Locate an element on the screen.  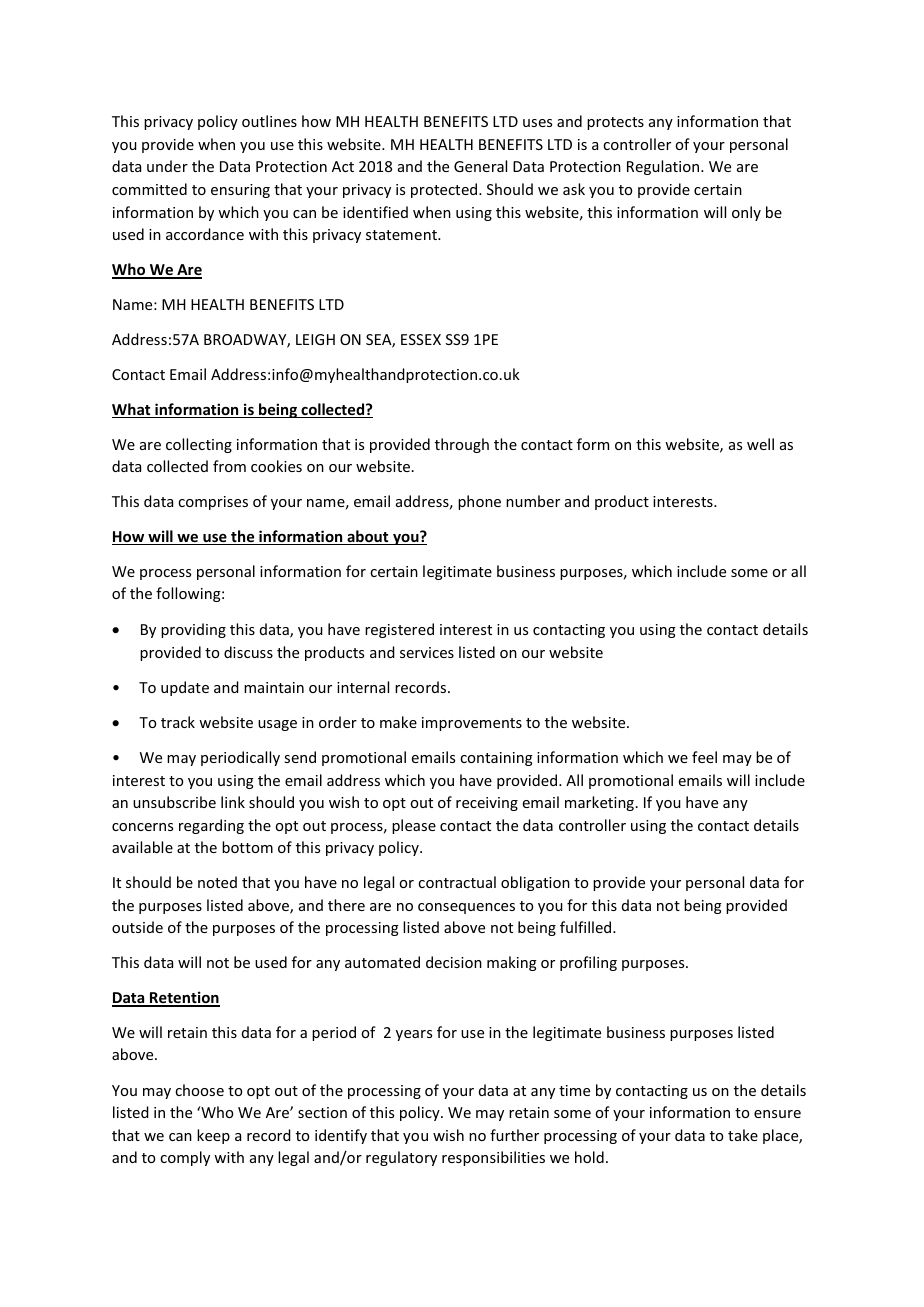
take is located at coordinates (743, 1135).
